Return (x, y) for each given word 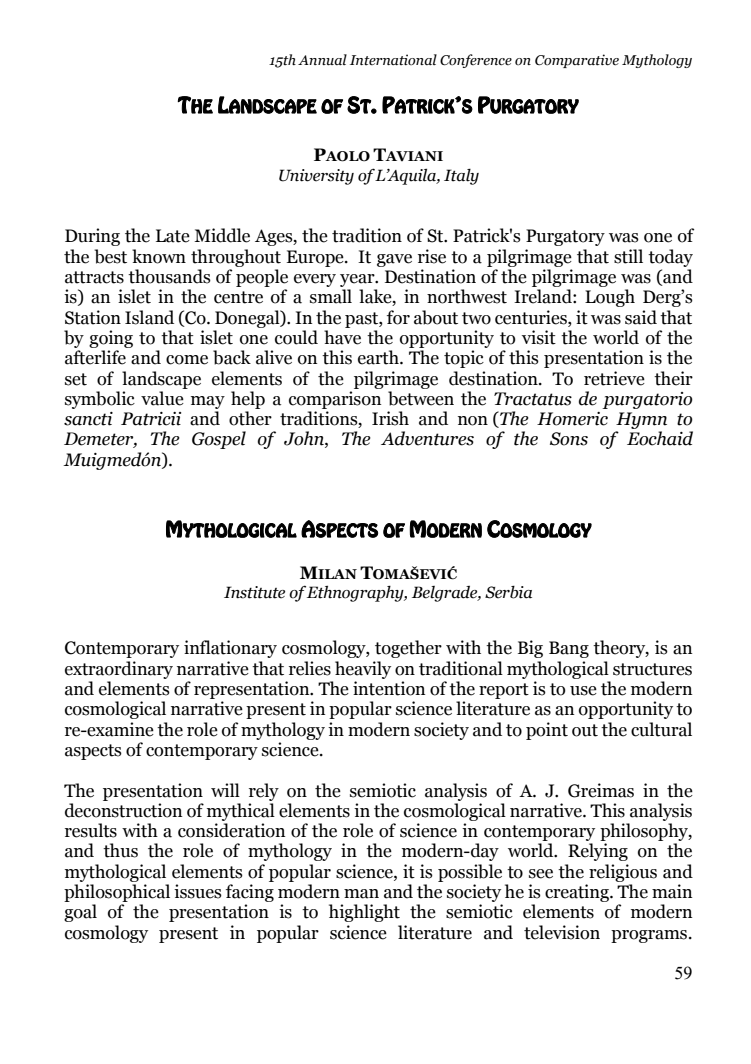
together (408, 649)
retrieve (614, 378)
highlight (364, 913)
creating (578, 893)
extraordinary (119, 670)
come (187, 360)
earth (379, 357)
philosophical (117, 894)
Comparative (577, 61)
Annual (322, 60)
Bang (569, 649)
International (393, 59)
